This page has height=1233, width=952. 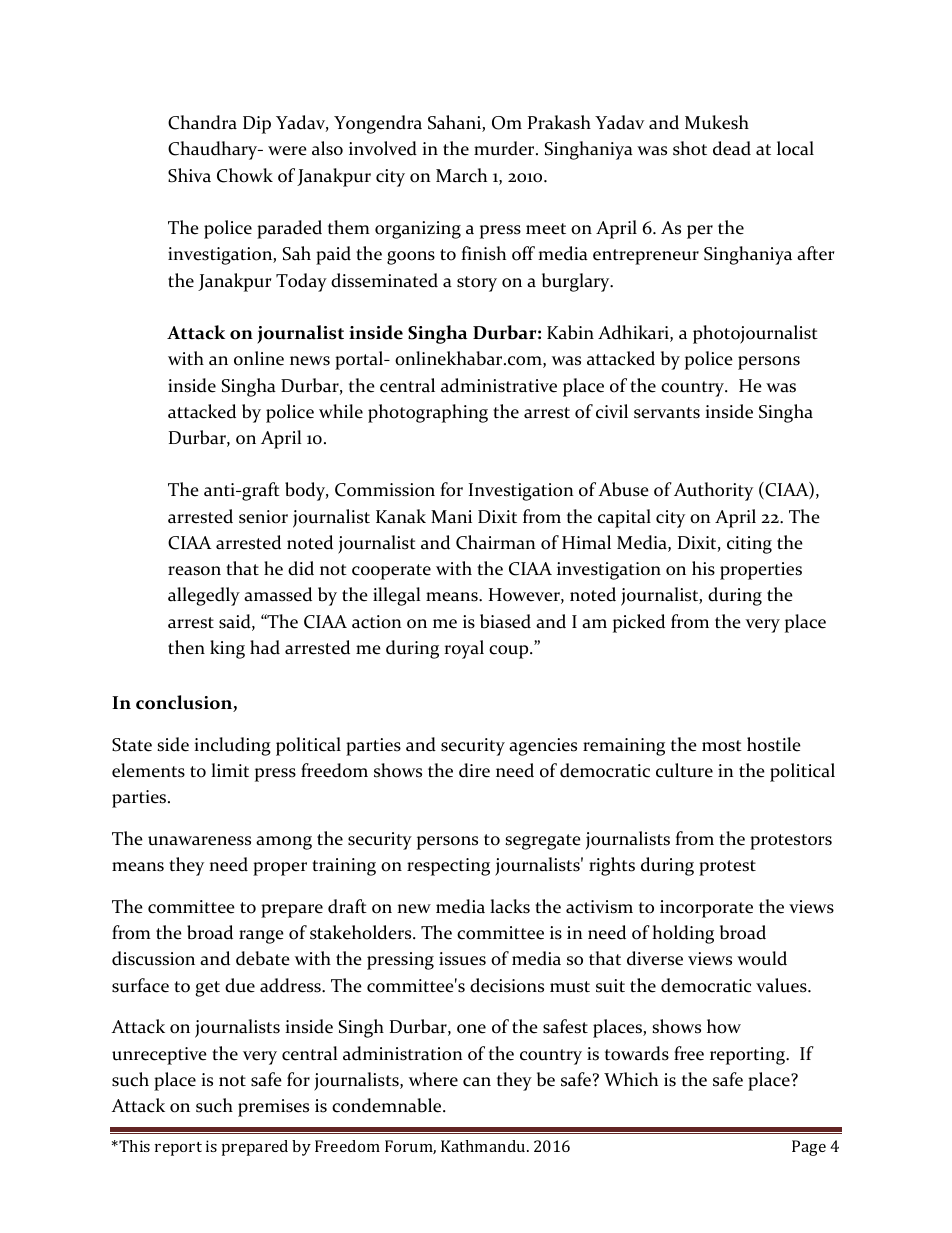 What do you see at coordinates (199, 841) in the page?
I see `unawareness` at bounding box center [199, 841].
